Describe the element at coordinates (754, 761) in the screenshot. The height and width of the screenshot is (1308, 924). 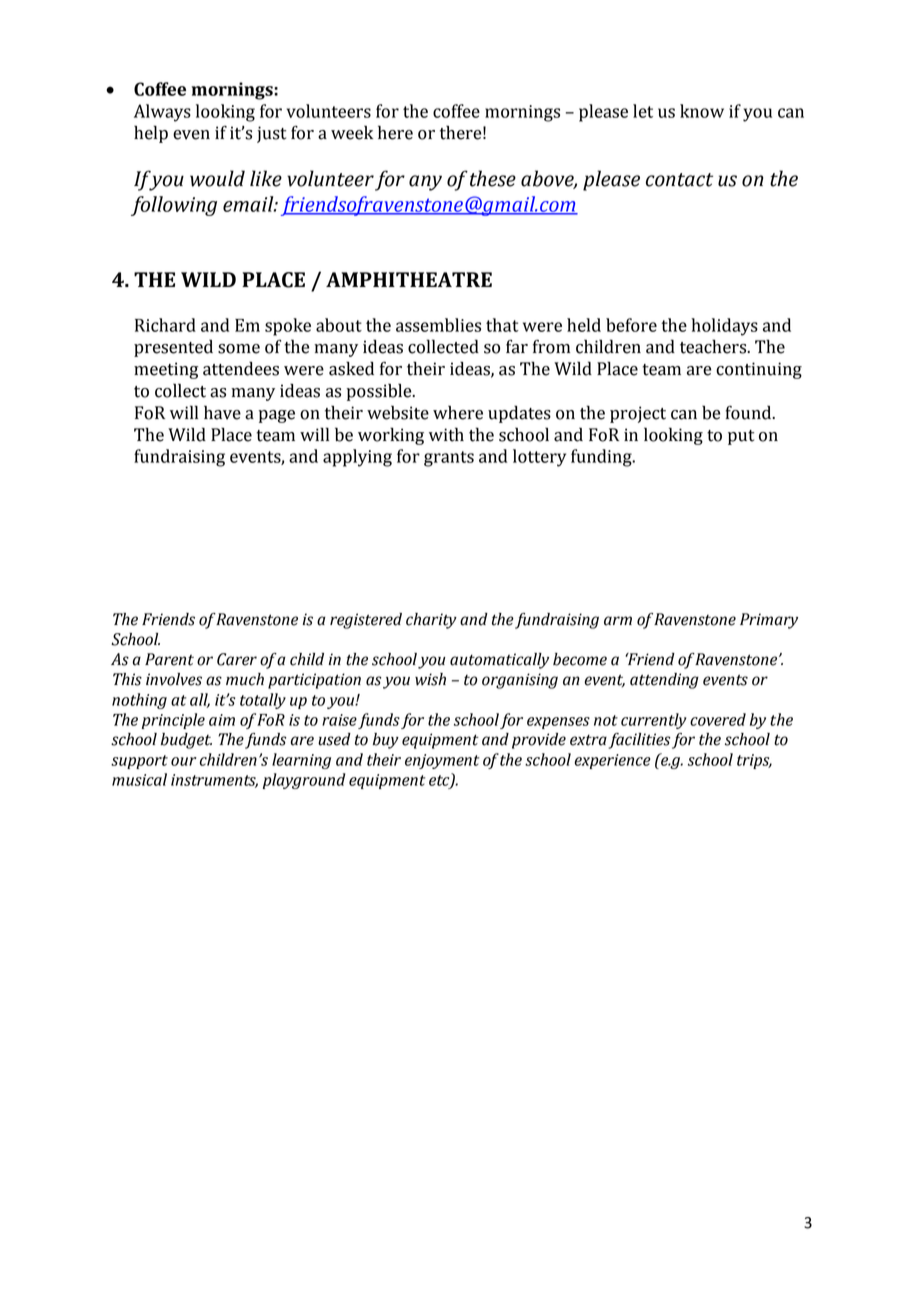
I see `trips` at that location.
